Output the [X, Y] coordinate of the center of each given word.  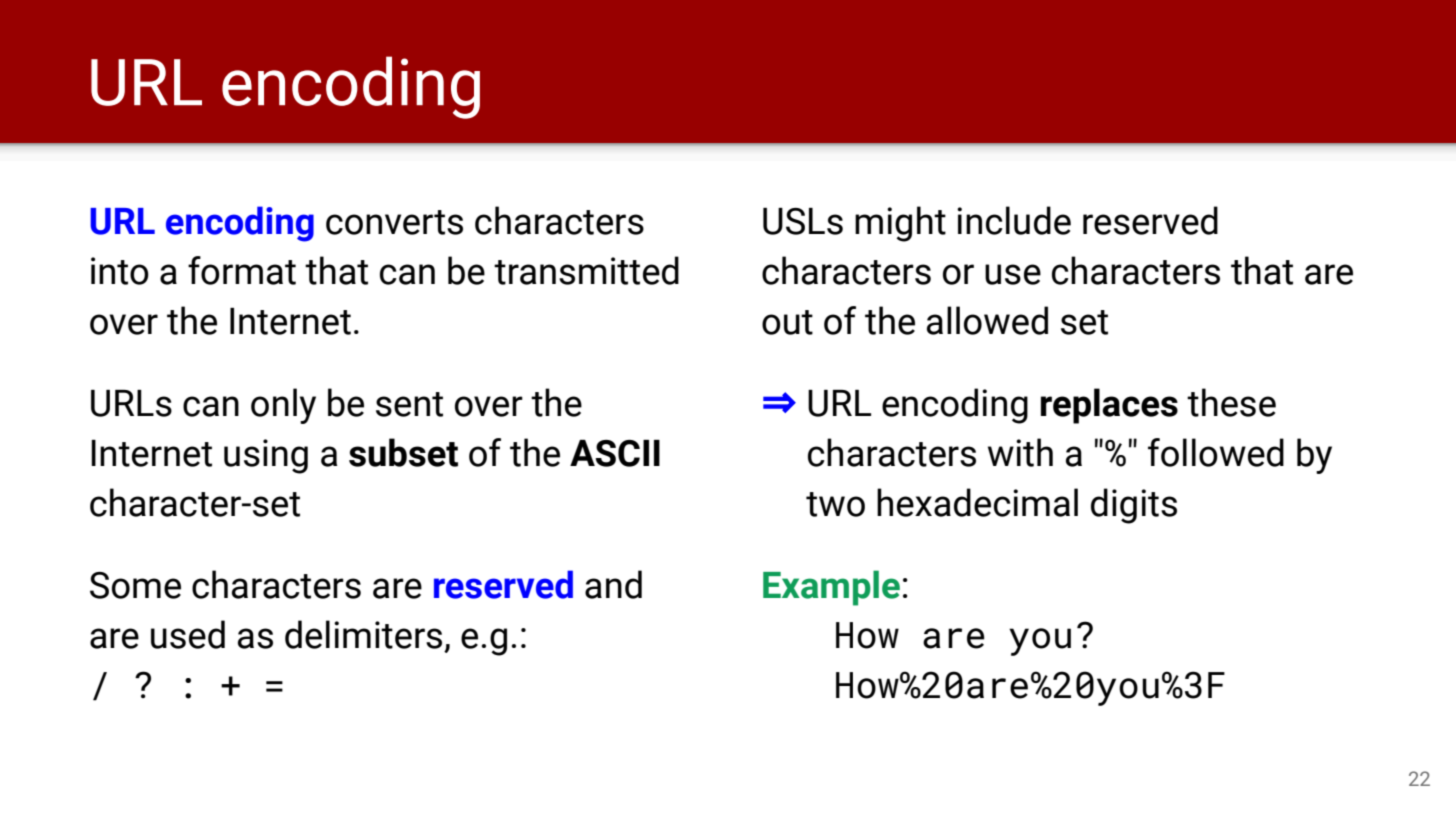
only [283, 406]
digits [1134, 506]
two [835, 504]
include [1014, 220]
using [266, 456]
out [787, 322]
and [613, 584]
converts [394, 222]
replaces [1109, 406]
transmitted [586, 270]
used [188, 634]
